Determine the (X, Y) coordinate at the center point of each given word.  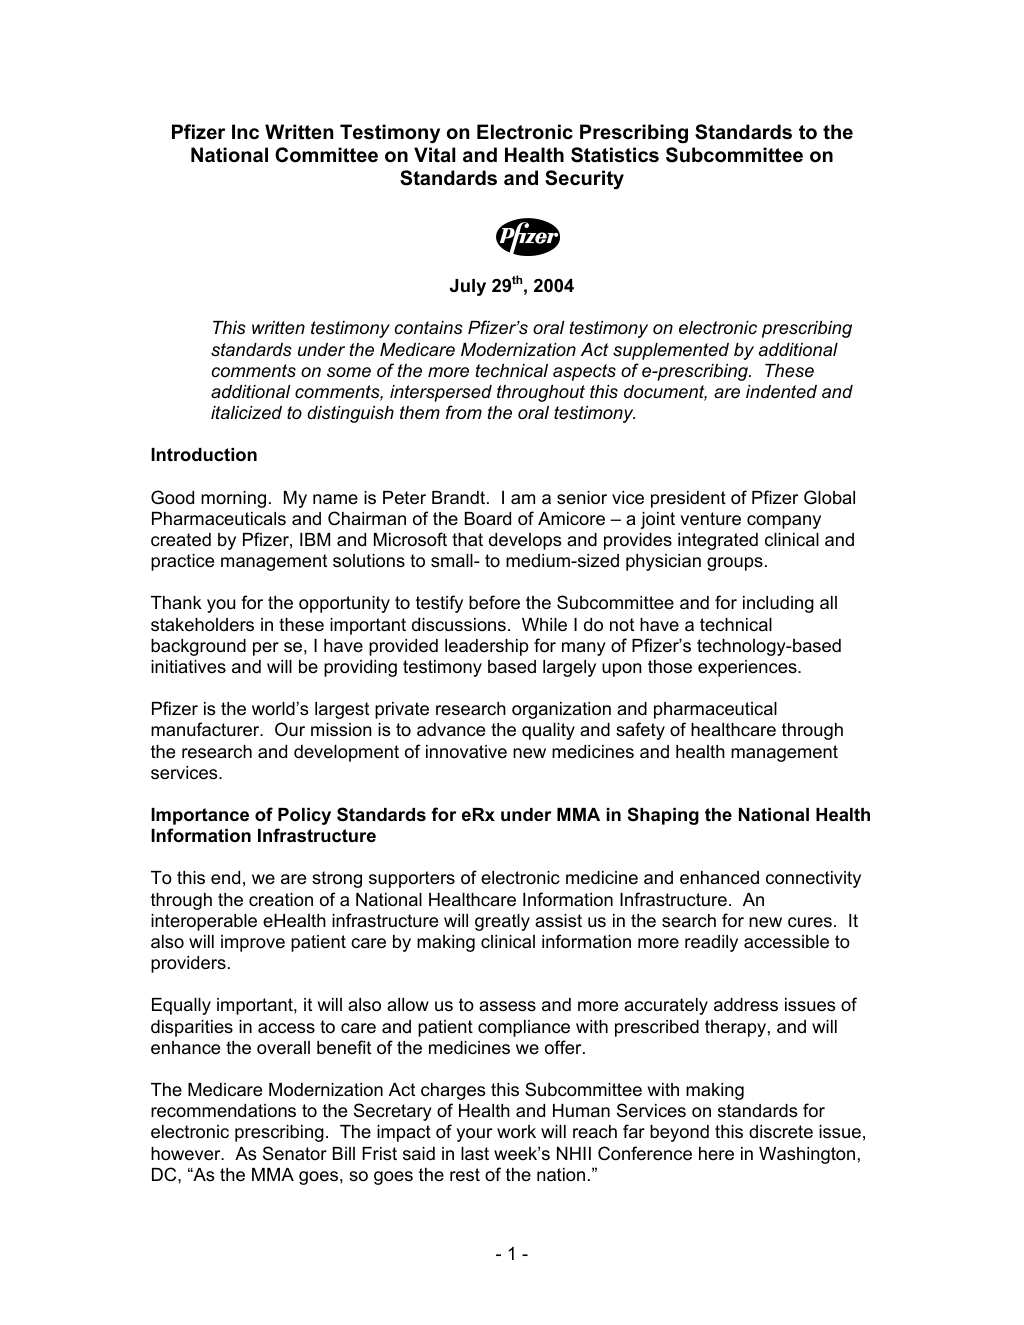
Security (584, 180)
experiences (748, 668)
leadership (487, 647)
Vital (435, 155)
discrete (781, 1132)
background (198, 647)
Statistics (615, 155)
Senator (295, 1153)
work (516, 1132)
